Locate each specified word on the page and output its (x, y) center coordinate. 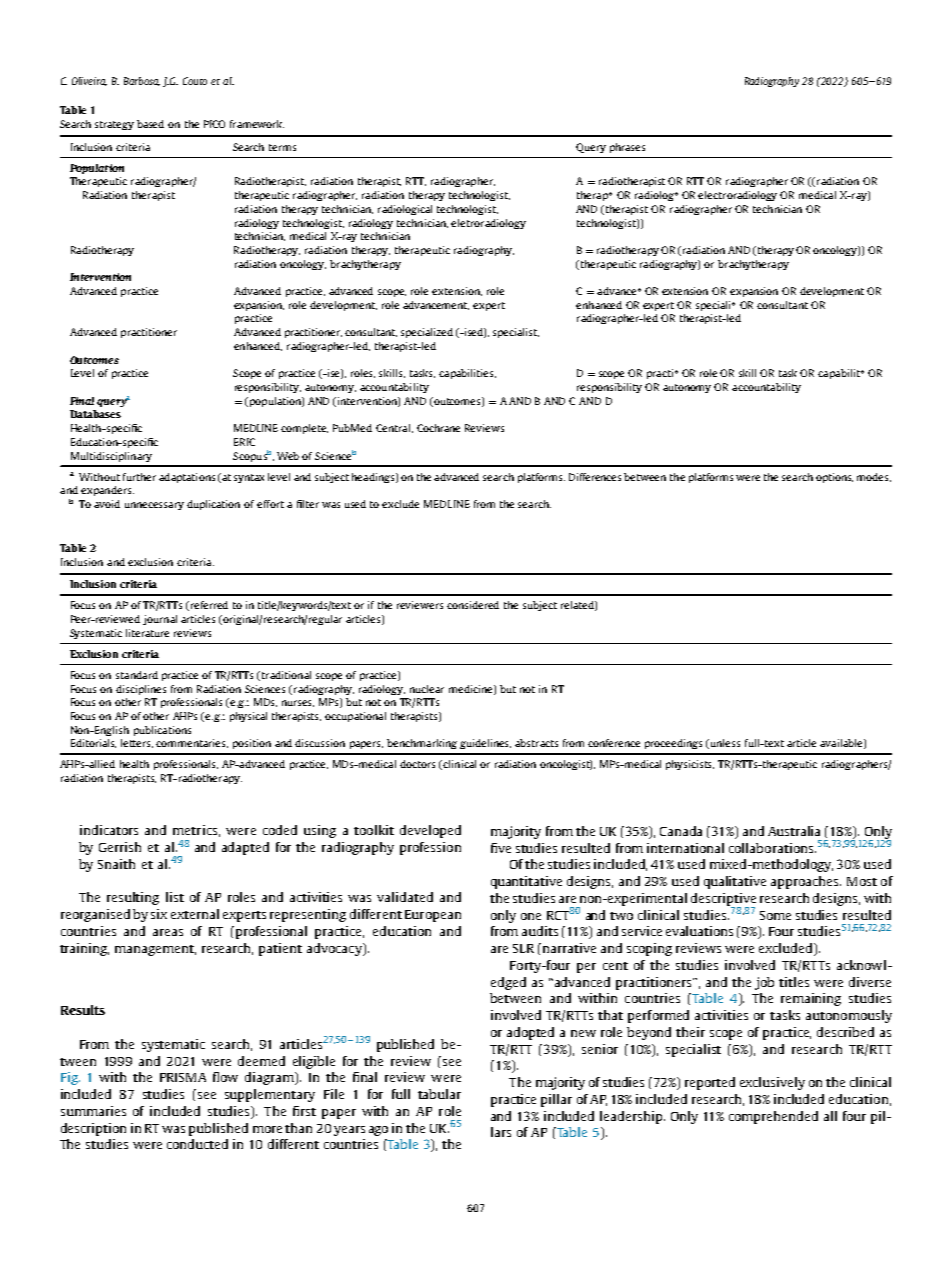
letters (137, 743)
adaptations (187, 478)
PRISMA (183, 1077)
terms (282, 147)
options (834, 478)
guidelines (485, 744)
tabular (439, 1094)
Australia (794, 831)
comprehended (773, 1117)
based (150, 124)
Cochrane (438, 428)
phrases (627, 148)
